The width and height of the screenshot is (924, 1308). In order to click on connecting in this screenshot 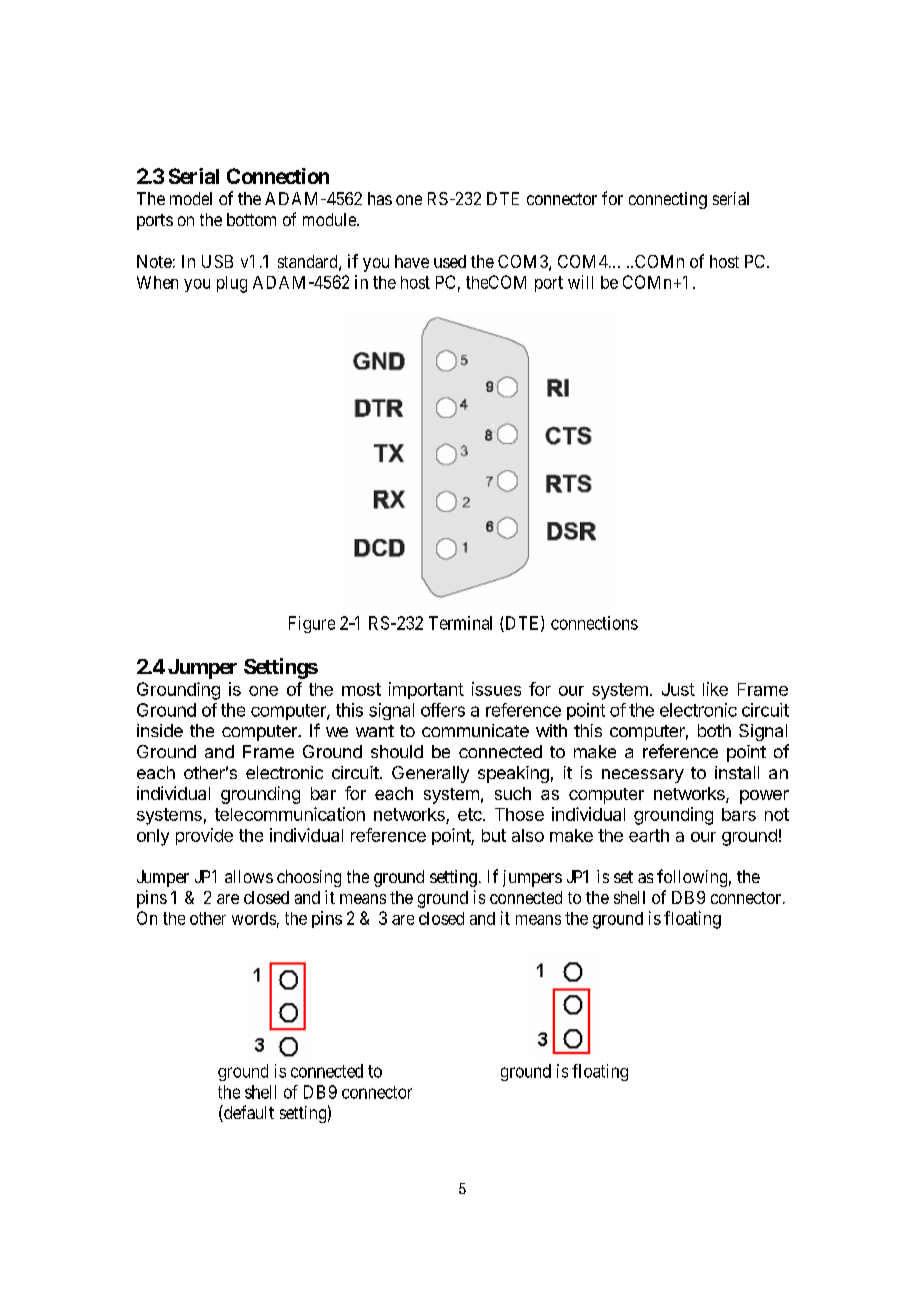, I will do `click(668, 200)`.
